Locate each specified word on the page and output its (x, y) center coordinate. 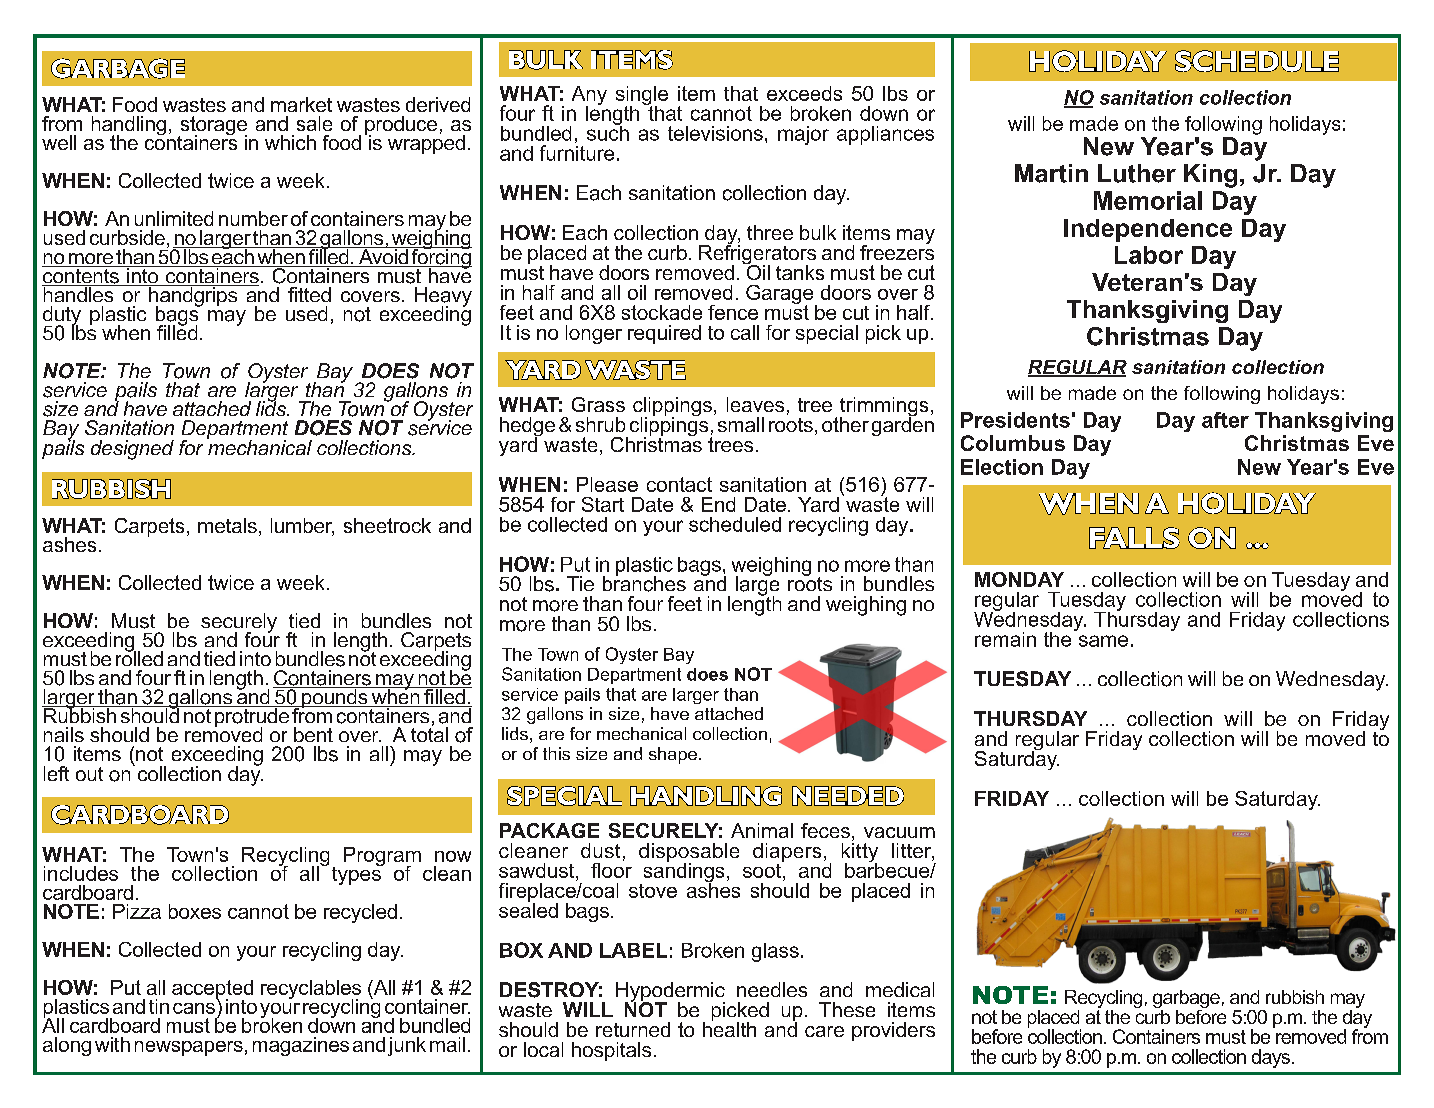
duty (62, 317)
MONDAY (1019, 579)
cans (194, 1008)
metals (227, 525)
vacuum (899, 832)
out (89, 774)
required (664, 334)
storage (212, 127)
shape (673, 755)
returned (633, 1029)
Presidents (1015, 420)
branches (644, 583)
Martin (1051, 173)
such (608, 132)
